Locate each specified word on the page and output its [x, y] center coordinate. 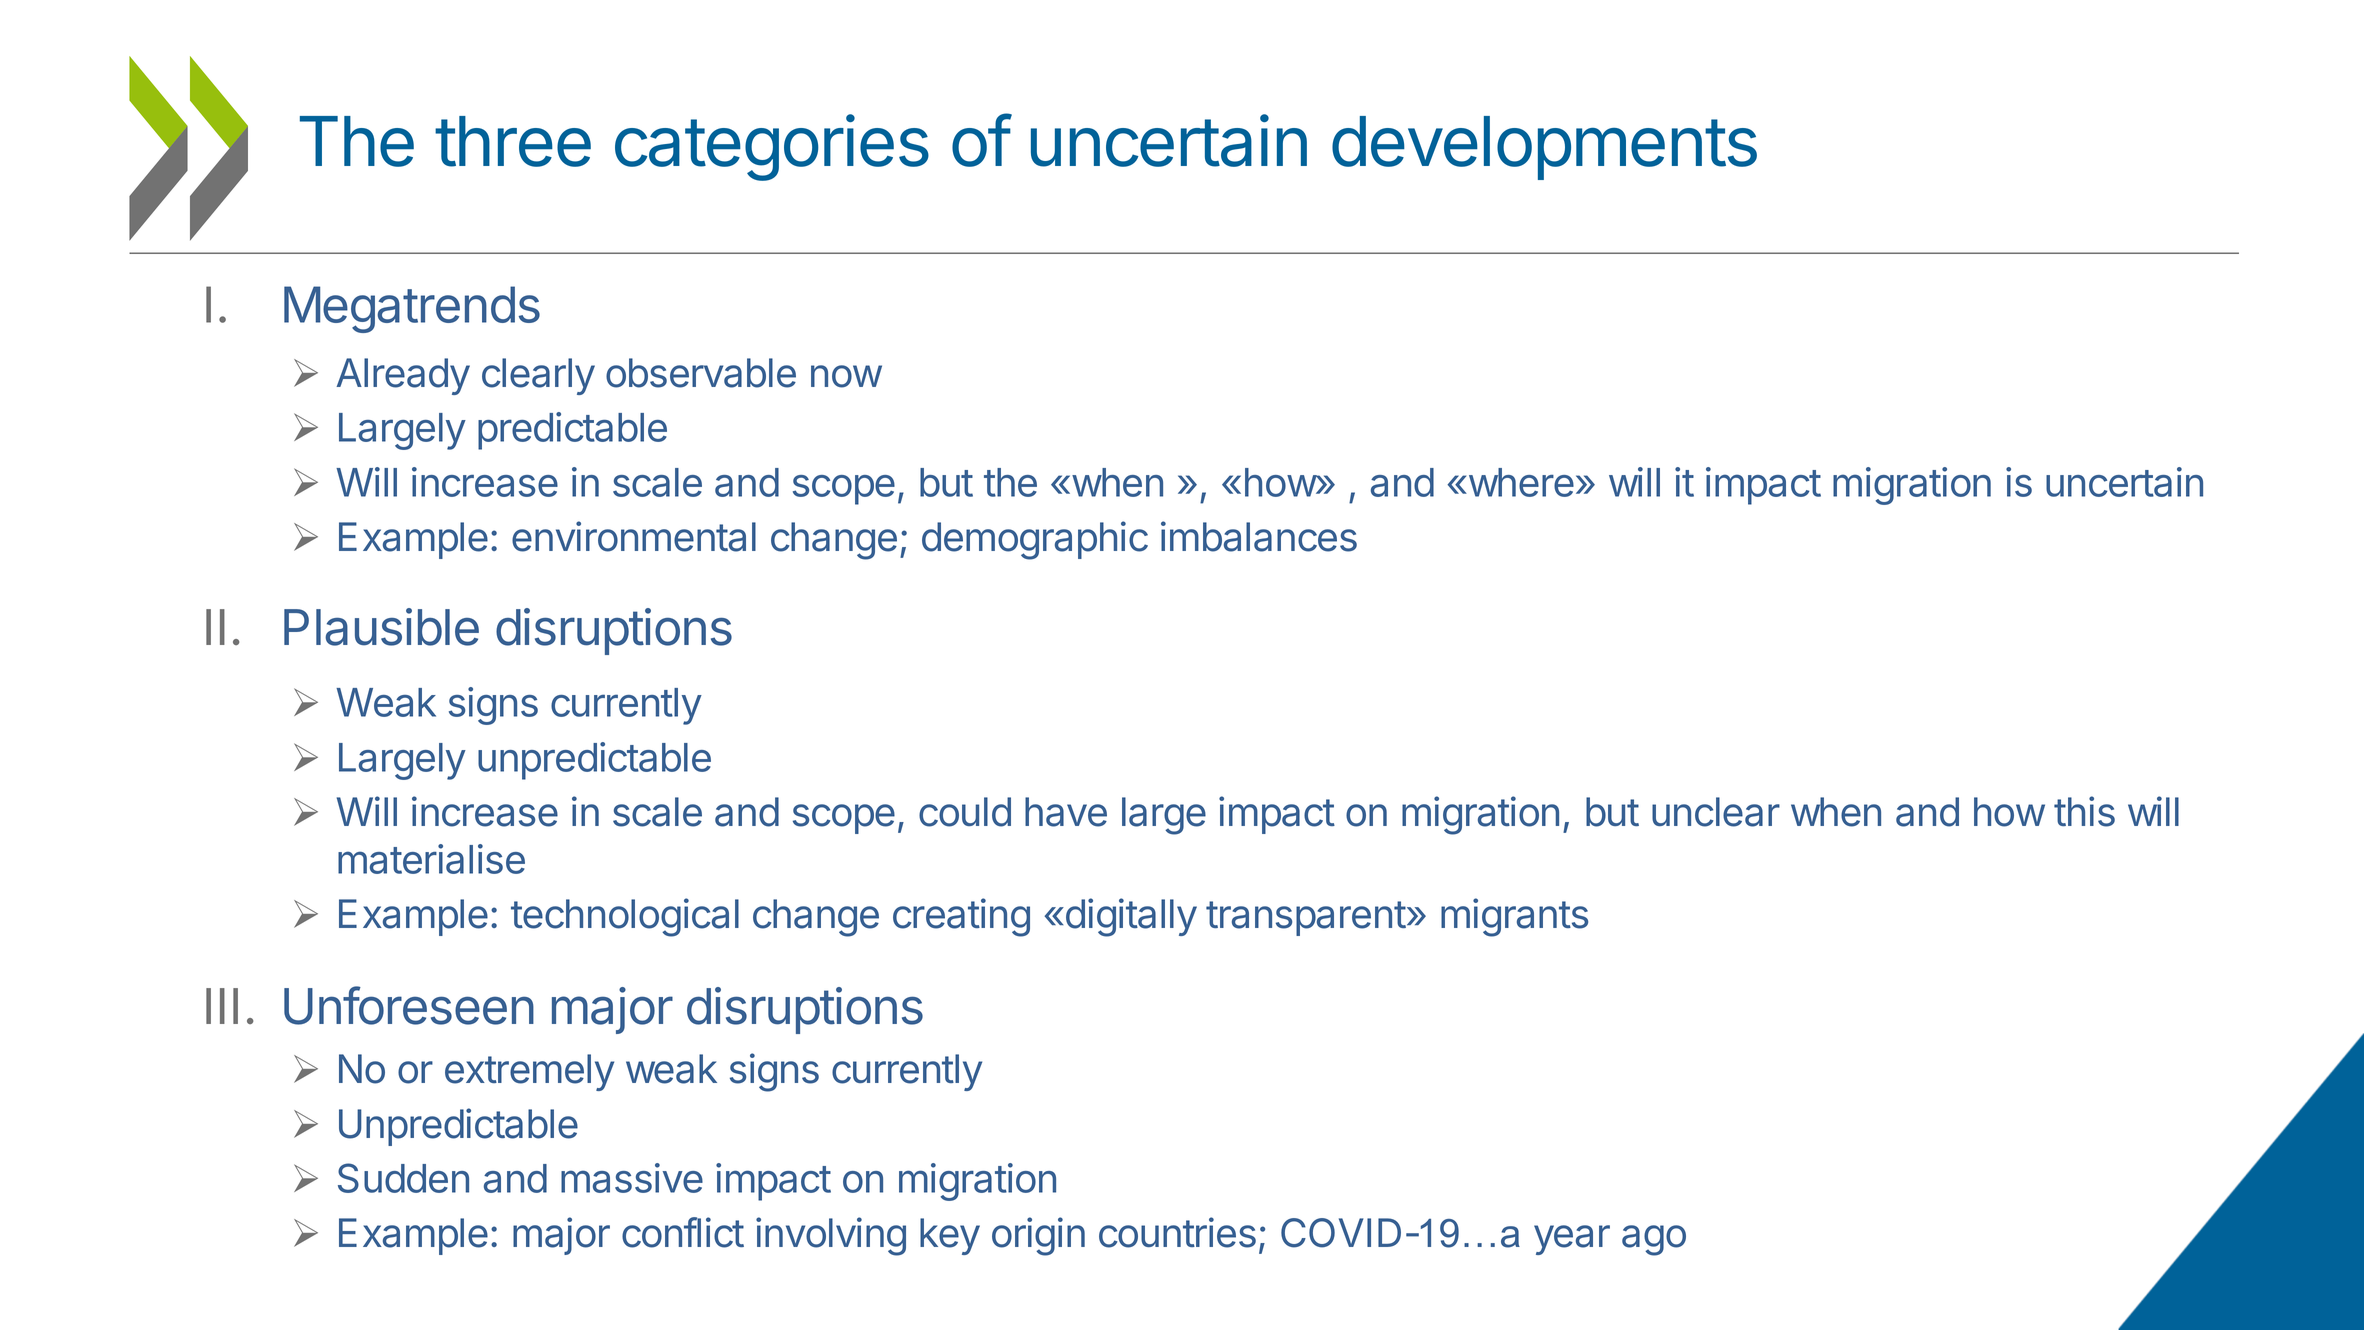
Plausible [381, 627]
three [513, 141]
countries [1177, 1232]
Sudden [403, 1178]
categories [772, 147]
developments [1544, 148]
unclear [1716, 812]
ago [1654, 1240]
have [1066, 812]
